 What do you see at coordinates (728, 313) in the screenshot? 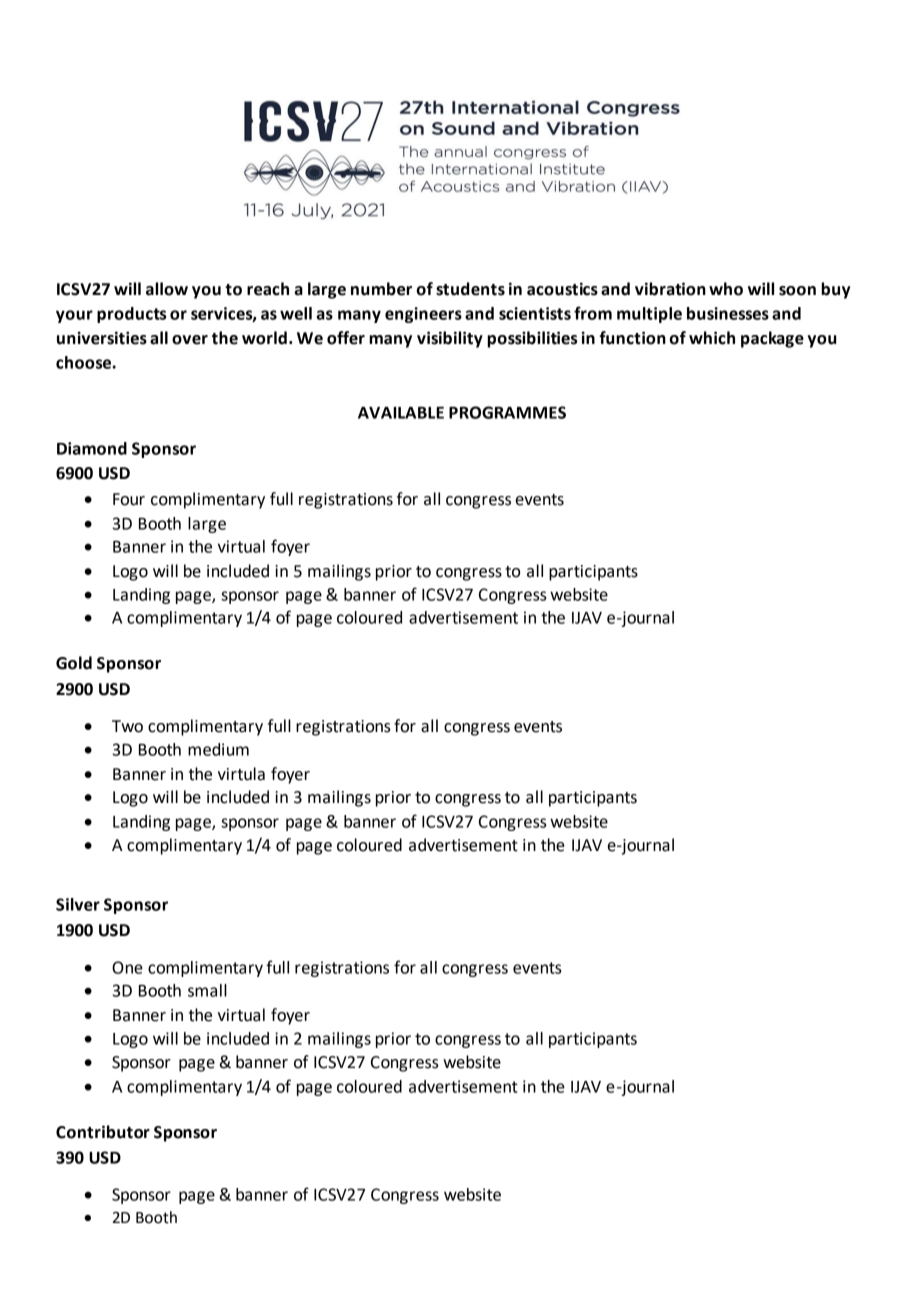
I see `businesses` at bounding box center [728, 313].
